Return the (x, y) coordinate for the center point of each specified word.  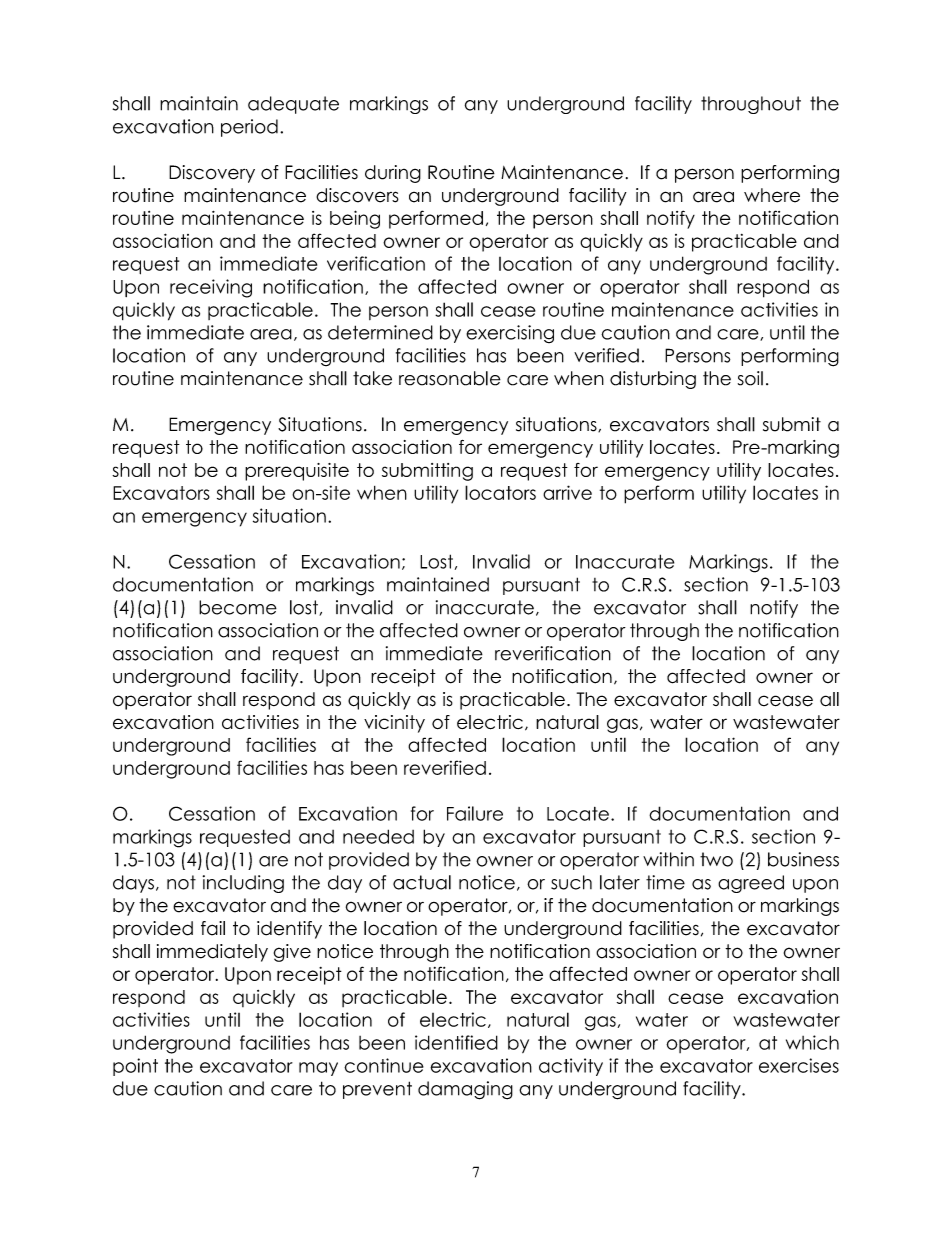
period (249, 128)
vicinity (394, 724)
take (372, 378)
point (135, 1067)
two (716, 859)
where (772, 195)
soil (750, 378)
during (393, 174)
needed (378, 836)
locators (500, 492)
